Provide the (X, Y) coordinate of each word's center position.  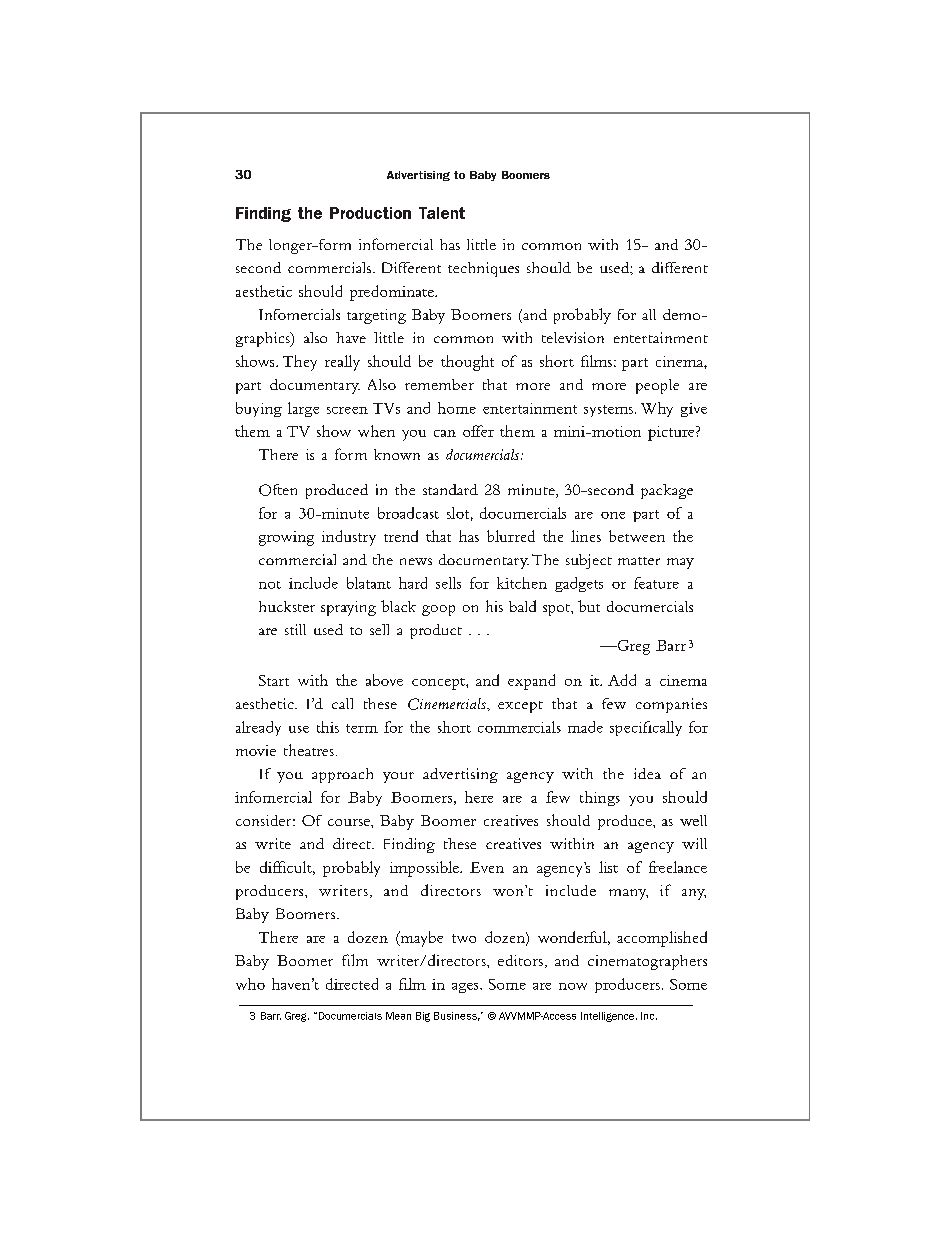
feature (656, 583)
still (295, 629)
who (250, 984)
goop (438, 610)
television (573, 337)
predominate (393, 293)
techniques (483, 269)
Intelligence (607, 1017)
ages (466, 988)
